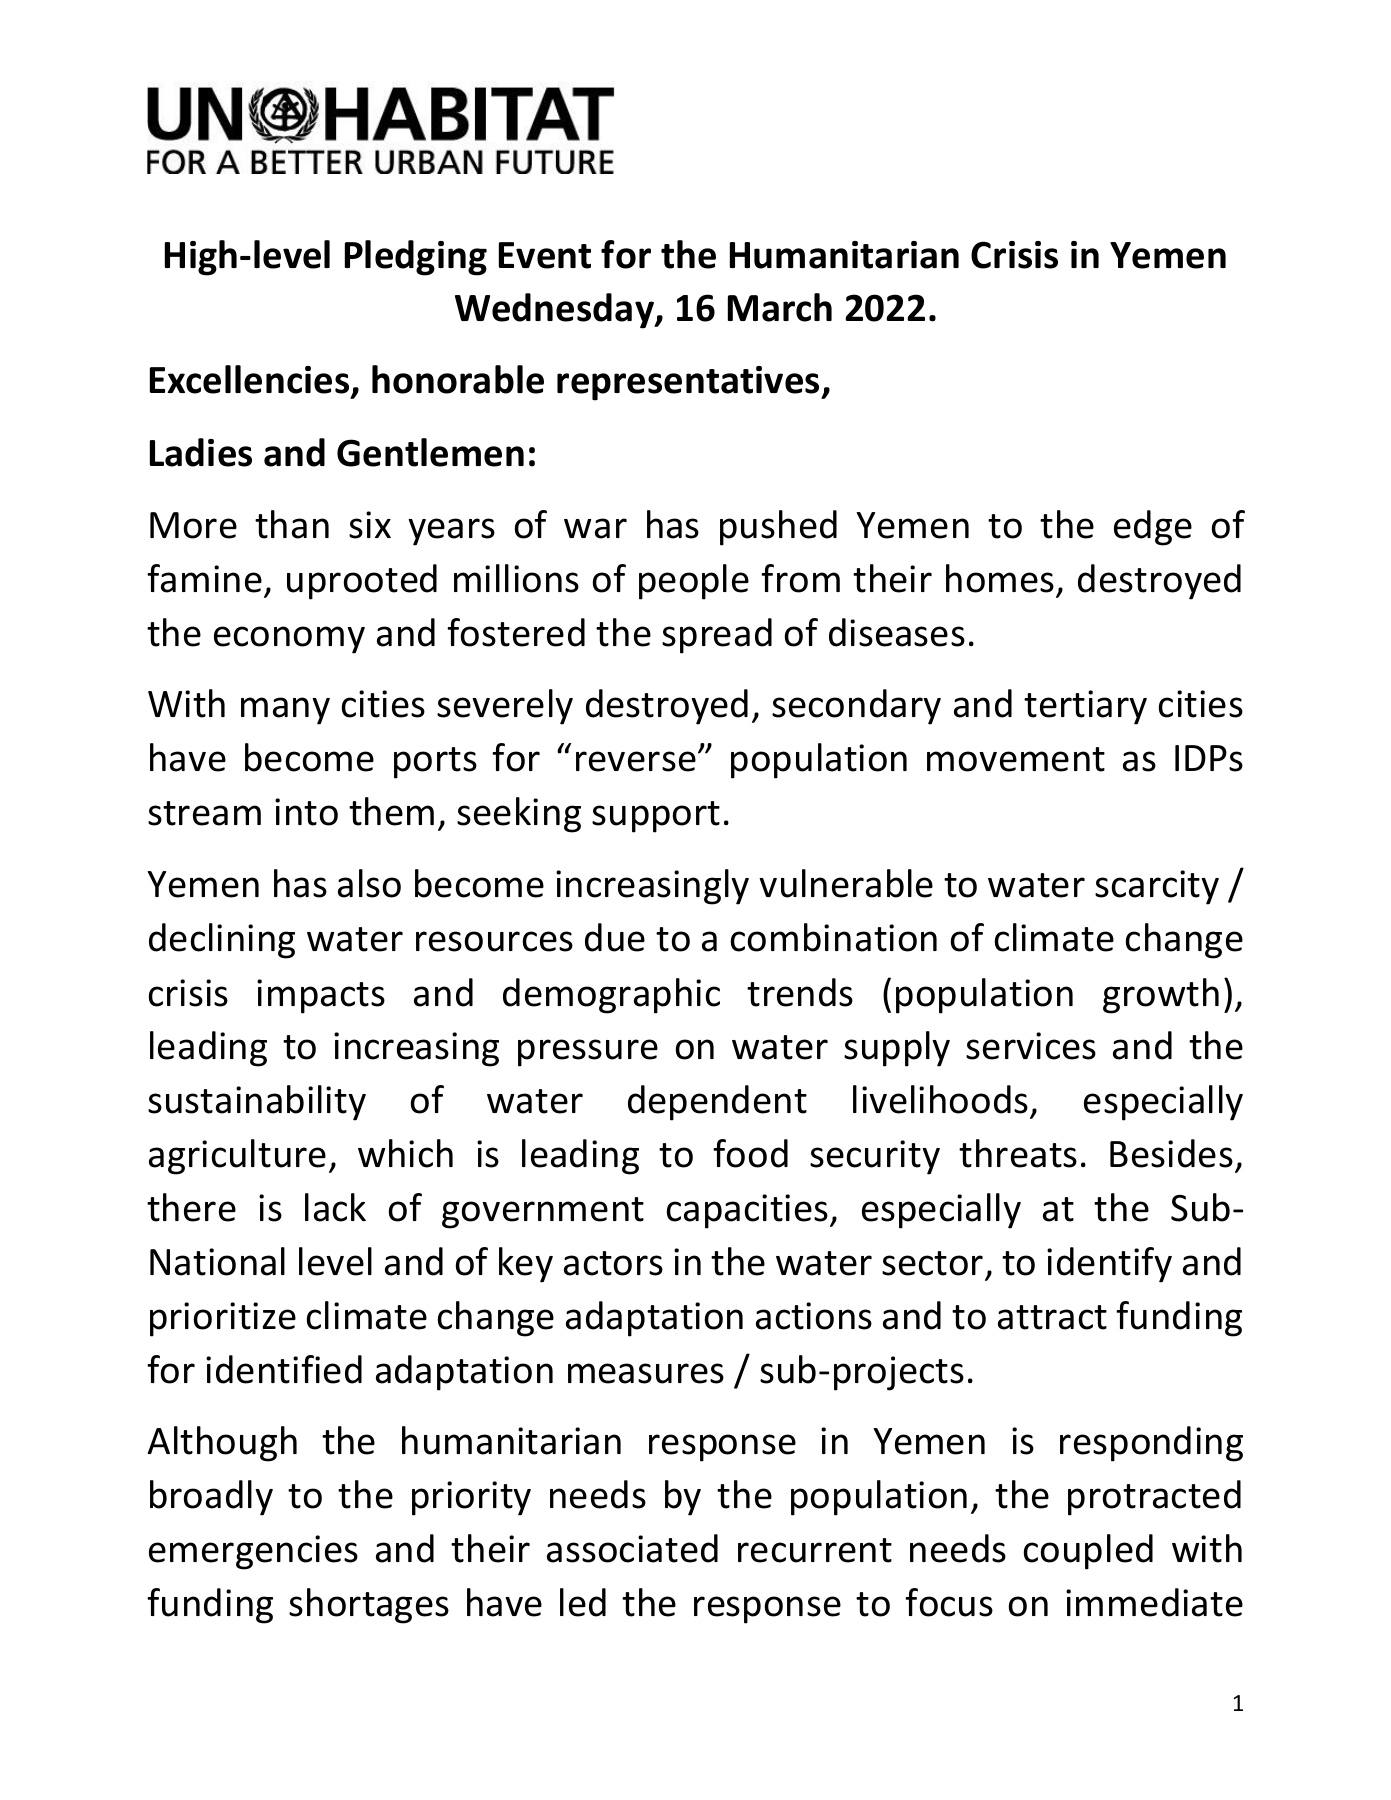 This screenshot has height=1800, width=1391. I want to click on government, so click(543, 1213).
